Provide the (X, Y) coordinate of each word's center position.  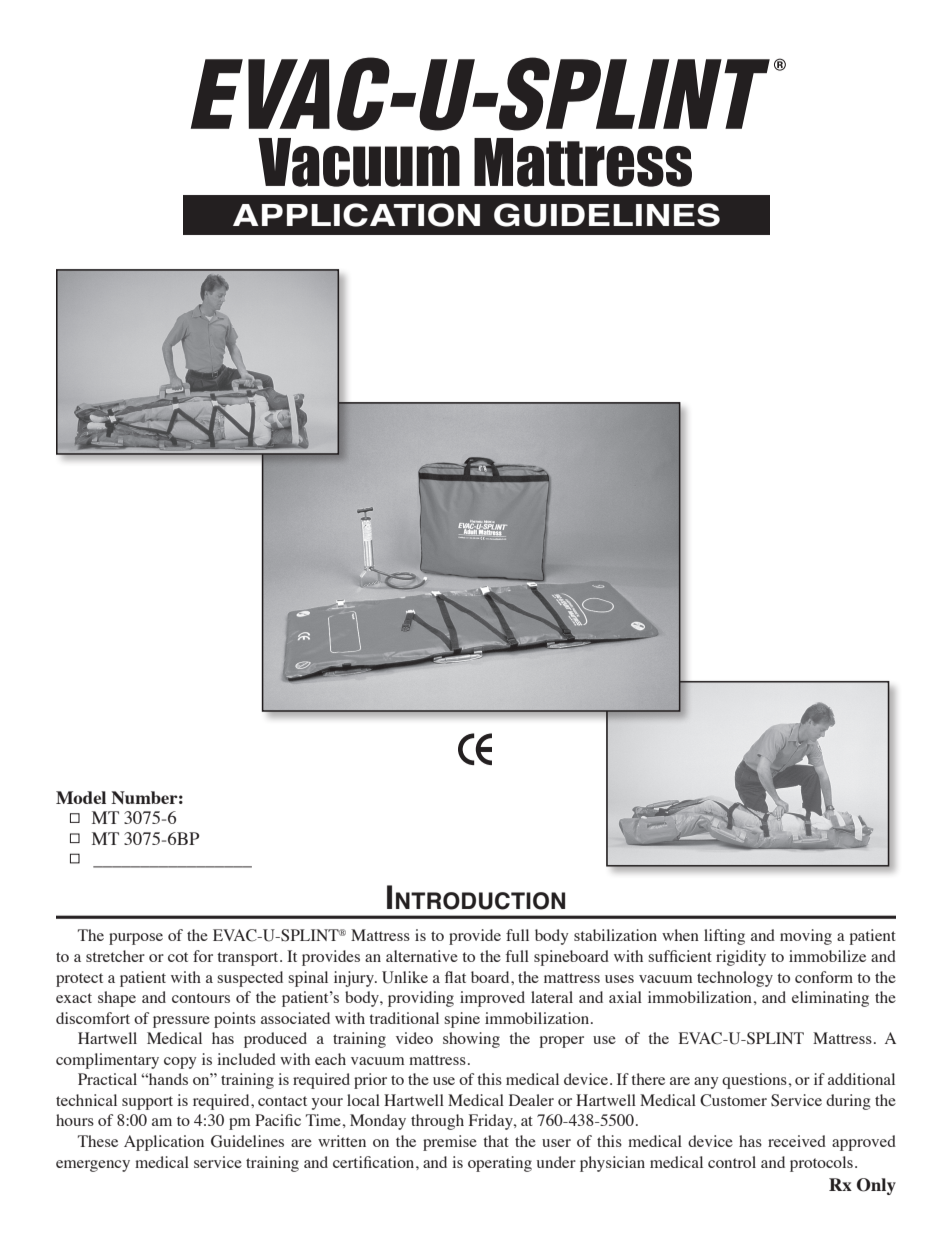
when (680, 935)
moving (806, 937)
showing (471, 1040)
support (147, 1103)
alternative (422, 956)
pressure (181, 1022)
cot (178, 957)
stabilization (615, 935)
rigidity (741, 958)
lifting (724, 937)
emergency (93, 1166)
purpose (136, 939)
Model (81, 797)
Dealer (531, 1100)
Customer (733, 1100)
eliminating (830, 999)
